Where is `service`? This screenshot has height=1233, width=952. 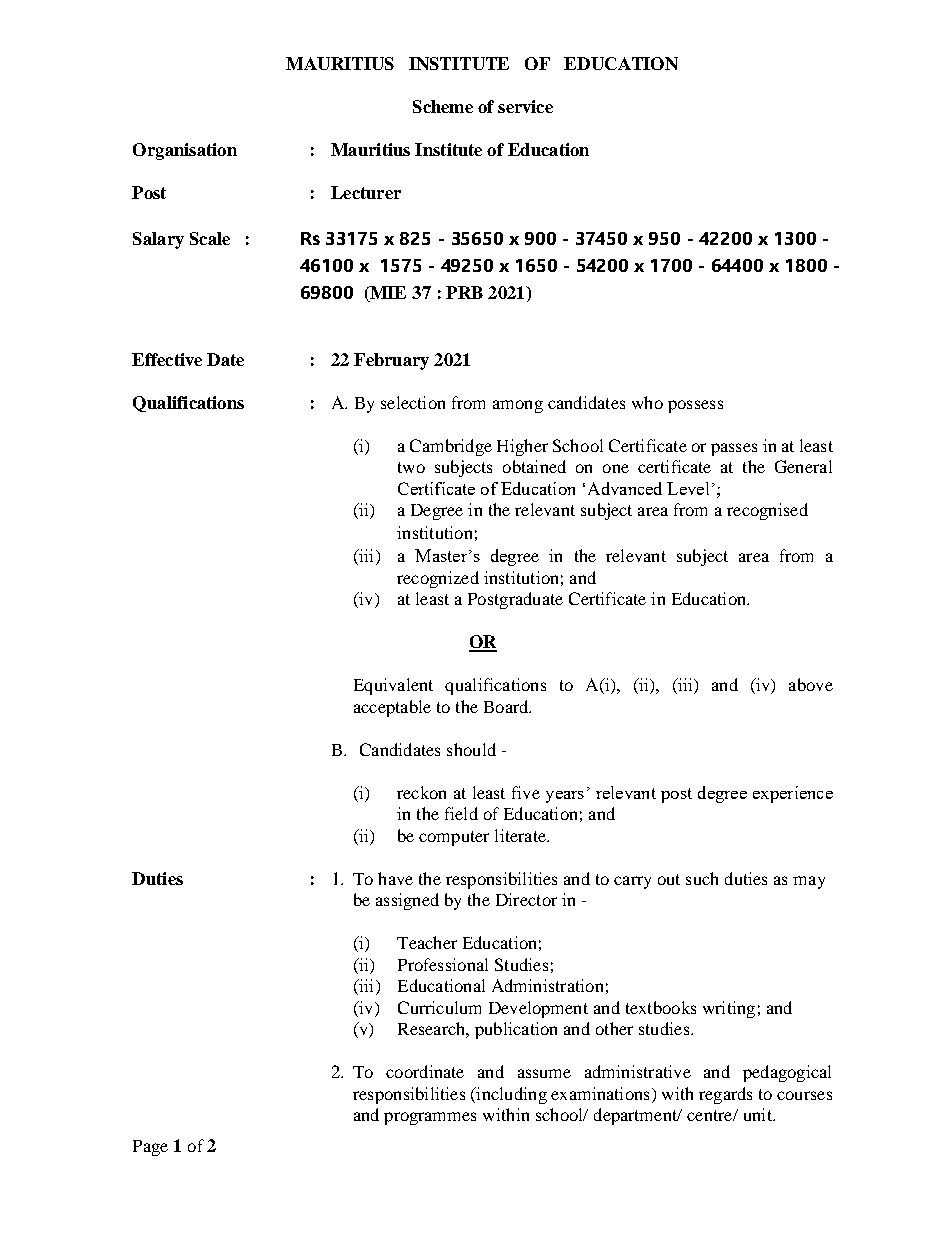 service is located at coordinates (525, 106).
